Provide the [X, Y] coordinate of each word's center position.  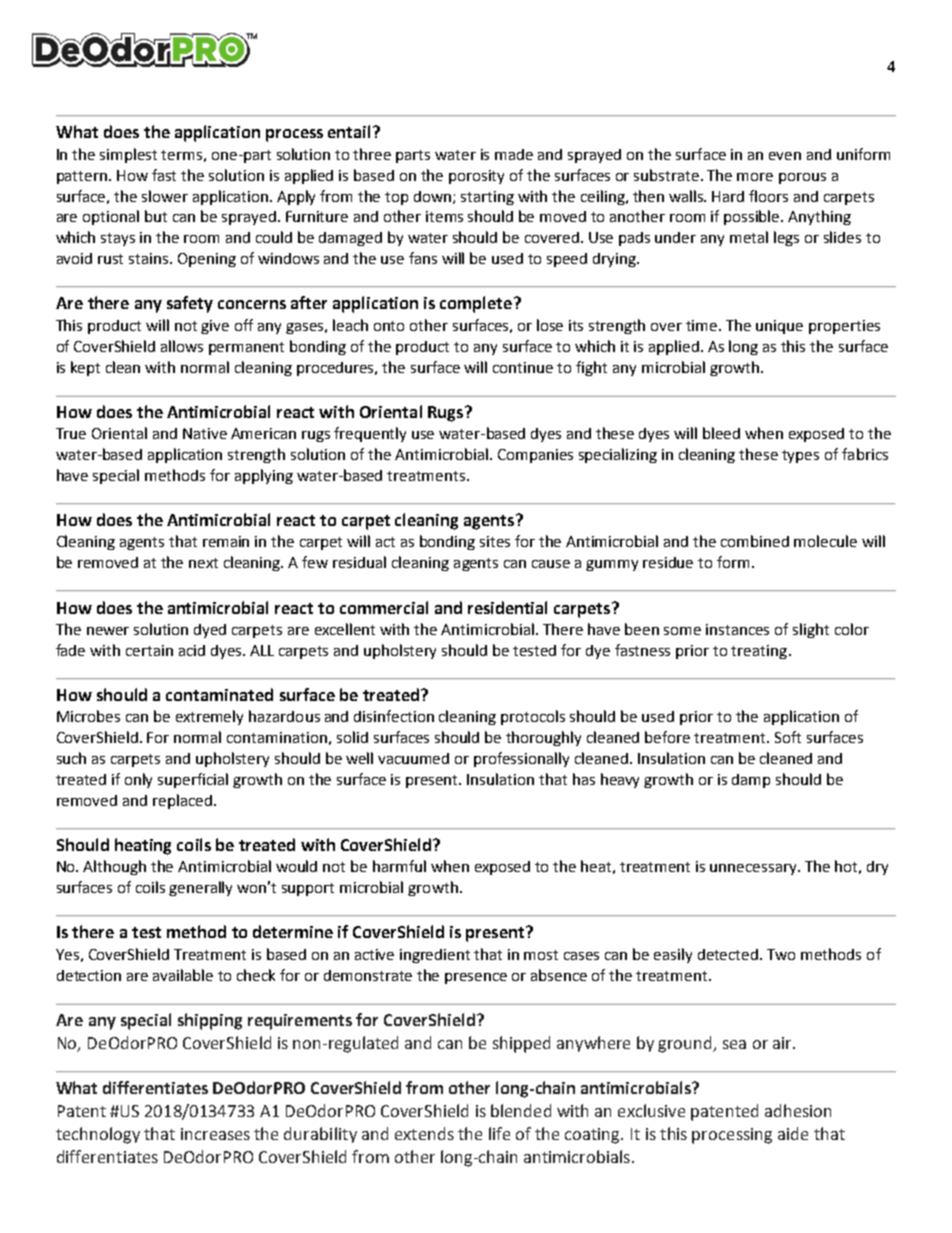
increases [215, 1134]
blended [521, 1110]
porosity [476, 177]
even [785, 156]
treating [760, 652]
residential [507, 607]
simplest [128, 155]
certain [149, 650]
